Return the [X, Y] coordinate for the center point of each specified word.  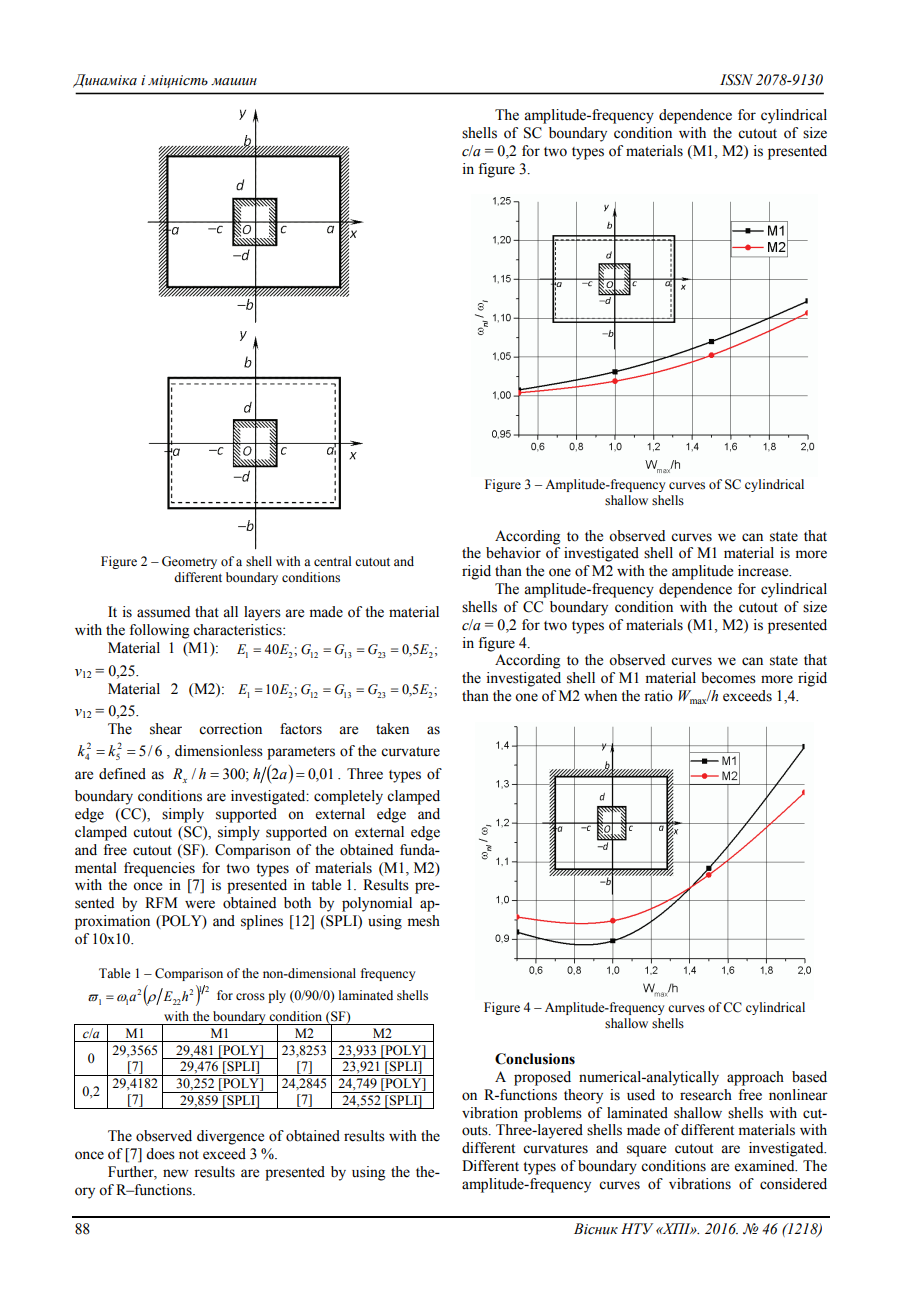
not [189, 1155]
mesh [424, 921]
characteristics [238, 630]
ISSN [736, 80]
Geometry [189, 562]
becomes [728, 678]
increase [764, 571]
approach [755, 1078]
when [600, 696]
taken [392, 729]
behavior [513, 553]
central [332, 561]
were [200, 904]
